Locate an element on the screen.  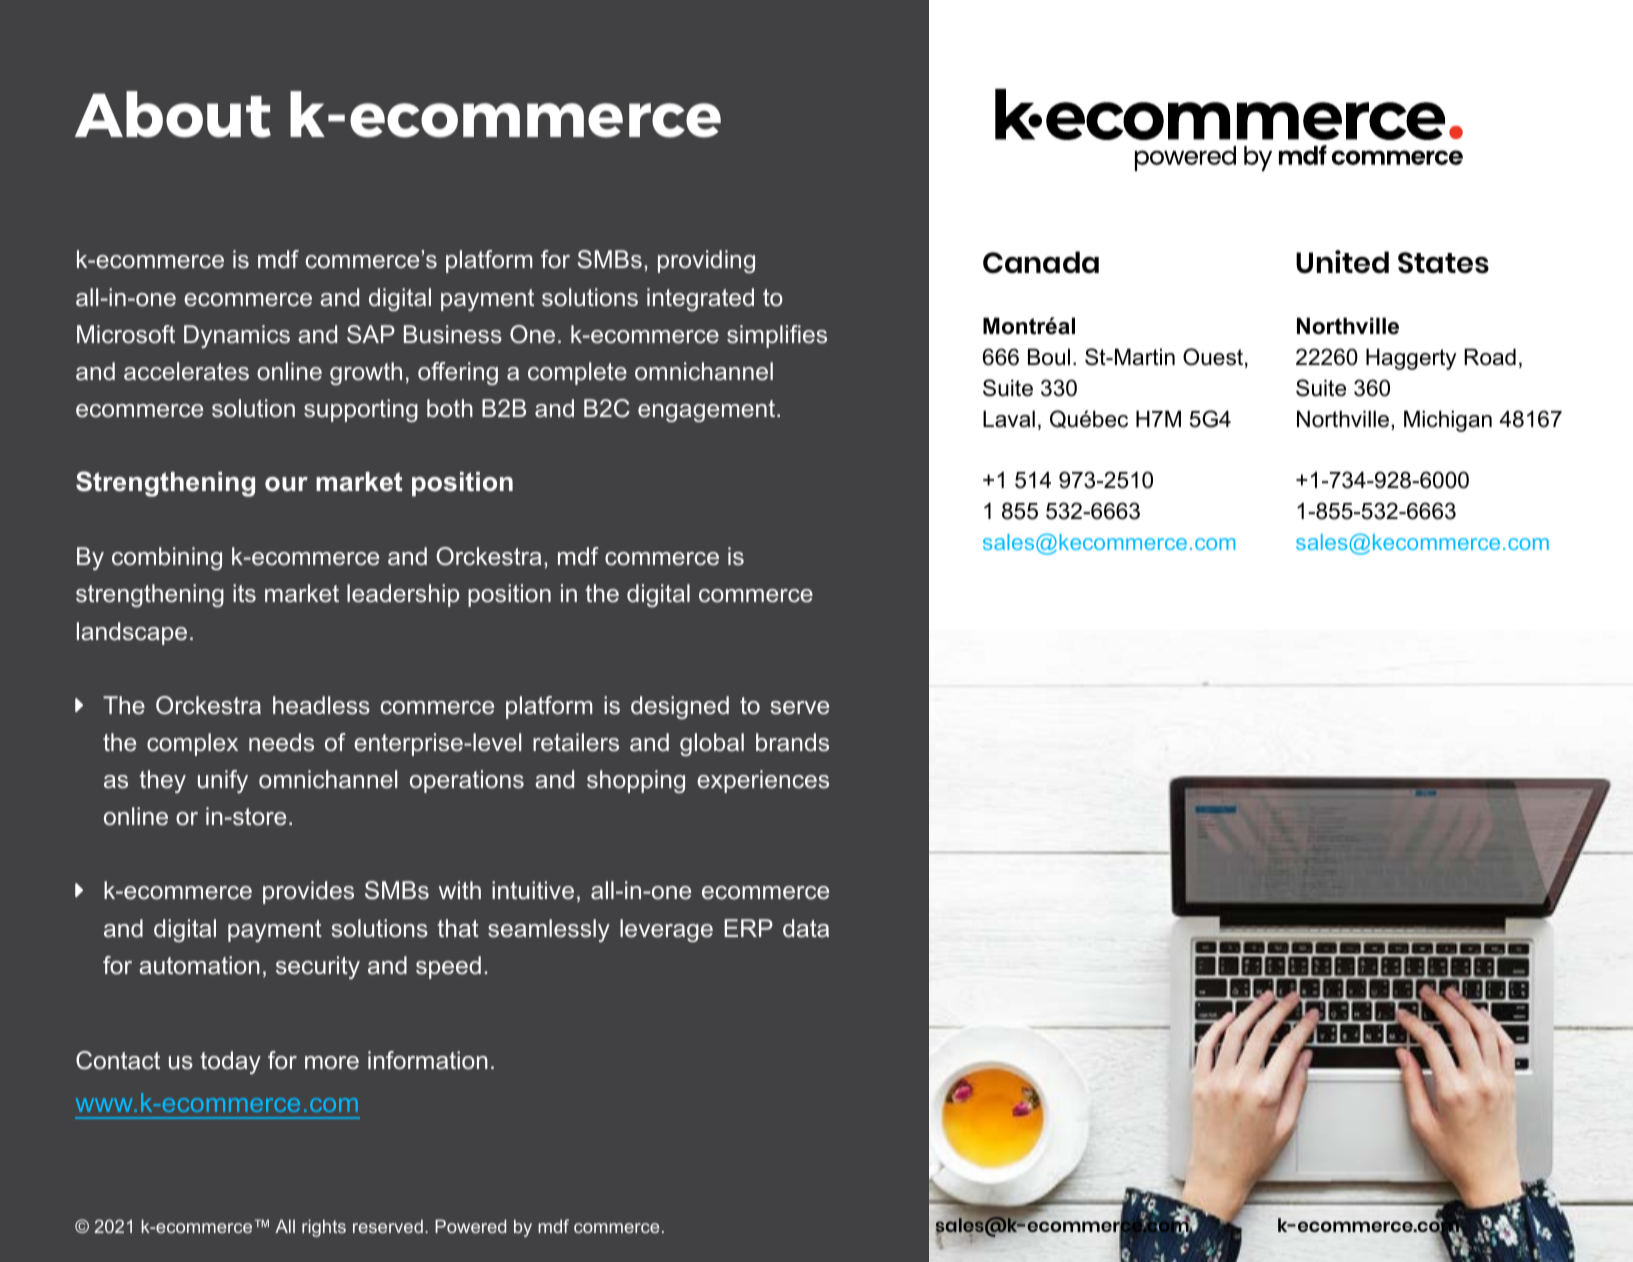
United is located at coordinates (1342, 261).
